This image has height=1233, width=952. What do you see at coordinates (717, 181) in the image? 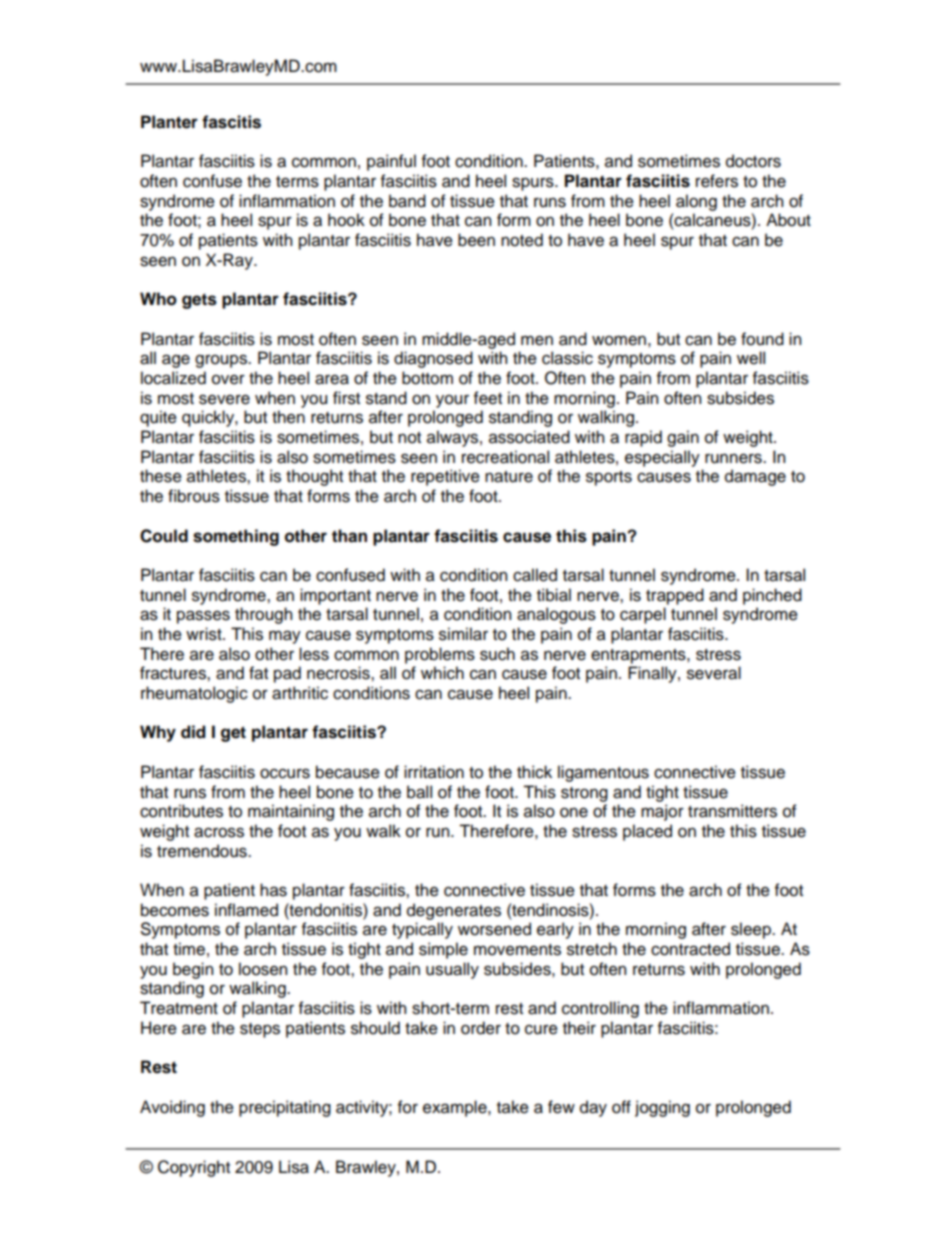
I see `refers` at bounding box center [717, 181].
